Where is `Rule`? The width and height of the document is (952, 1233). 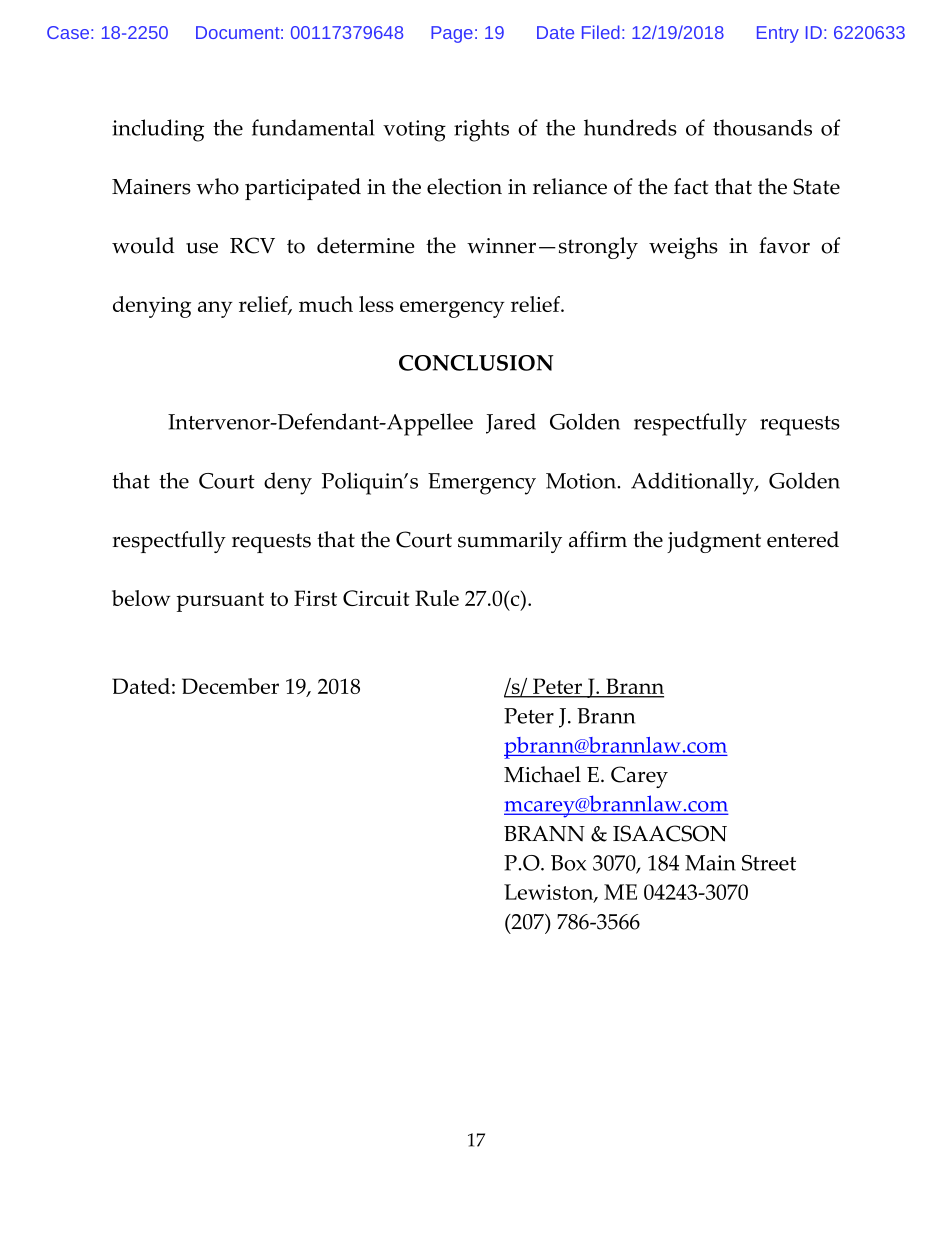 Rule is located at coordinates (437, 598).
